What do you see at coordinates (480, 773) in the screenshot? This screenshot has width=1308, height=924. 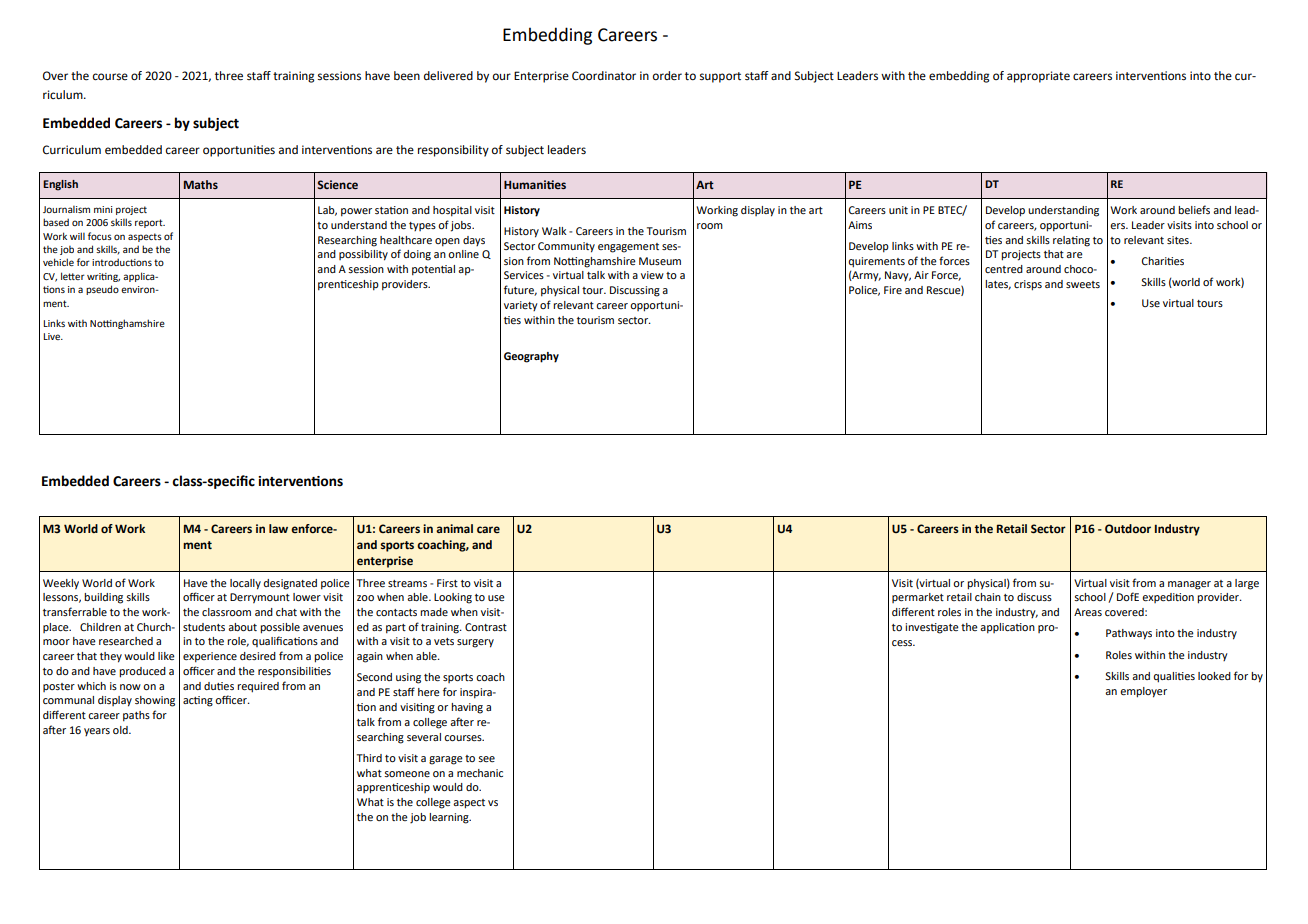 I see `mechanic` at bounding box center [480, 773].
